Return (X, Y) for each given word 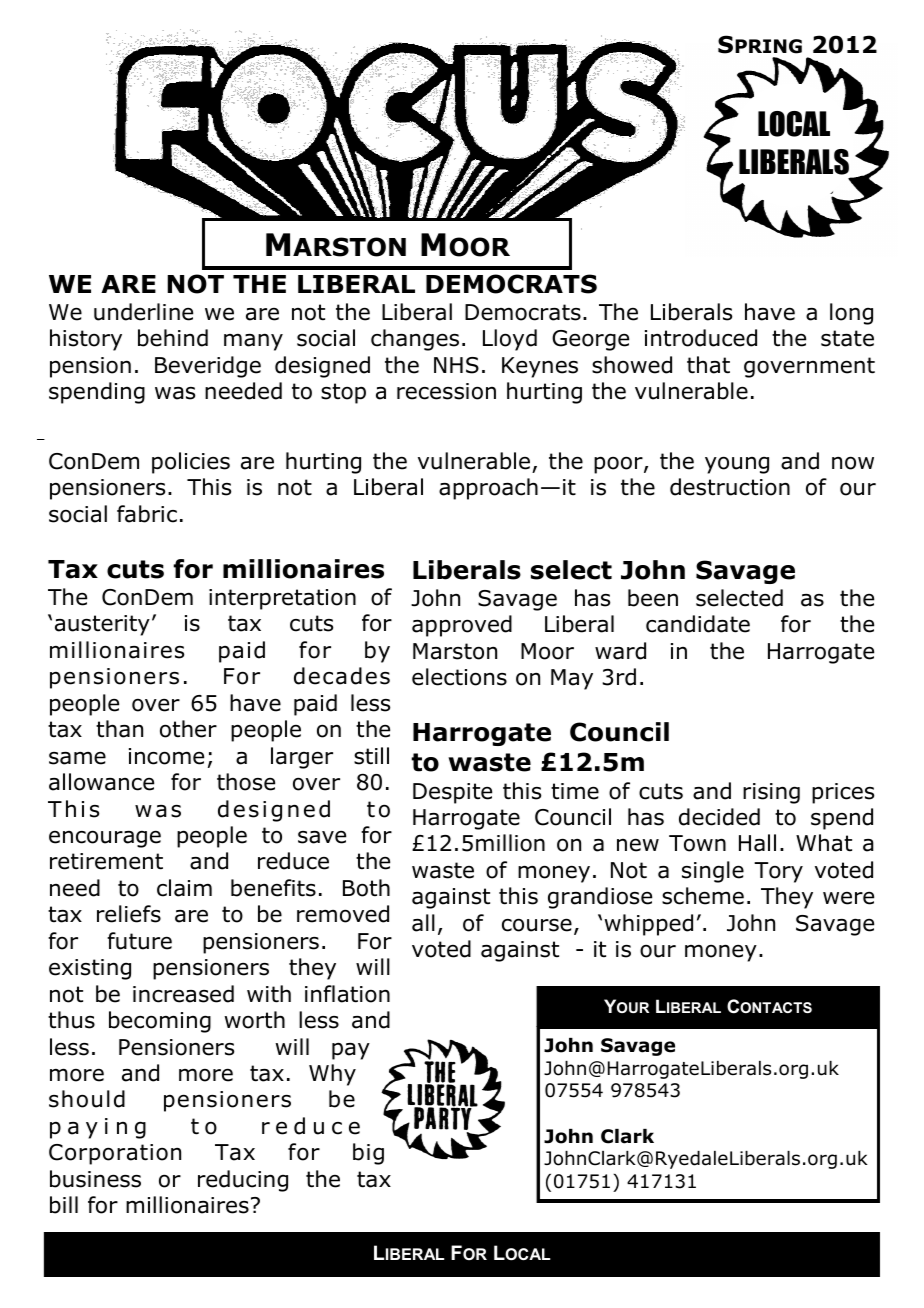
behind (173, 338)
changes (415, 340)
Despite (452, 793)
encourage (105, 839)
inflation (347, 994)
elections (459, 677)
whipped (648, 925)
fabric (147, 514)
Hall (757, 843)
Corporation (115, 1154)
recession (446, 391)
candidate (698, 624)
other (188, 729)
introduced (701, 338)
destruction (730, 487)
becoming (160, 1022)
